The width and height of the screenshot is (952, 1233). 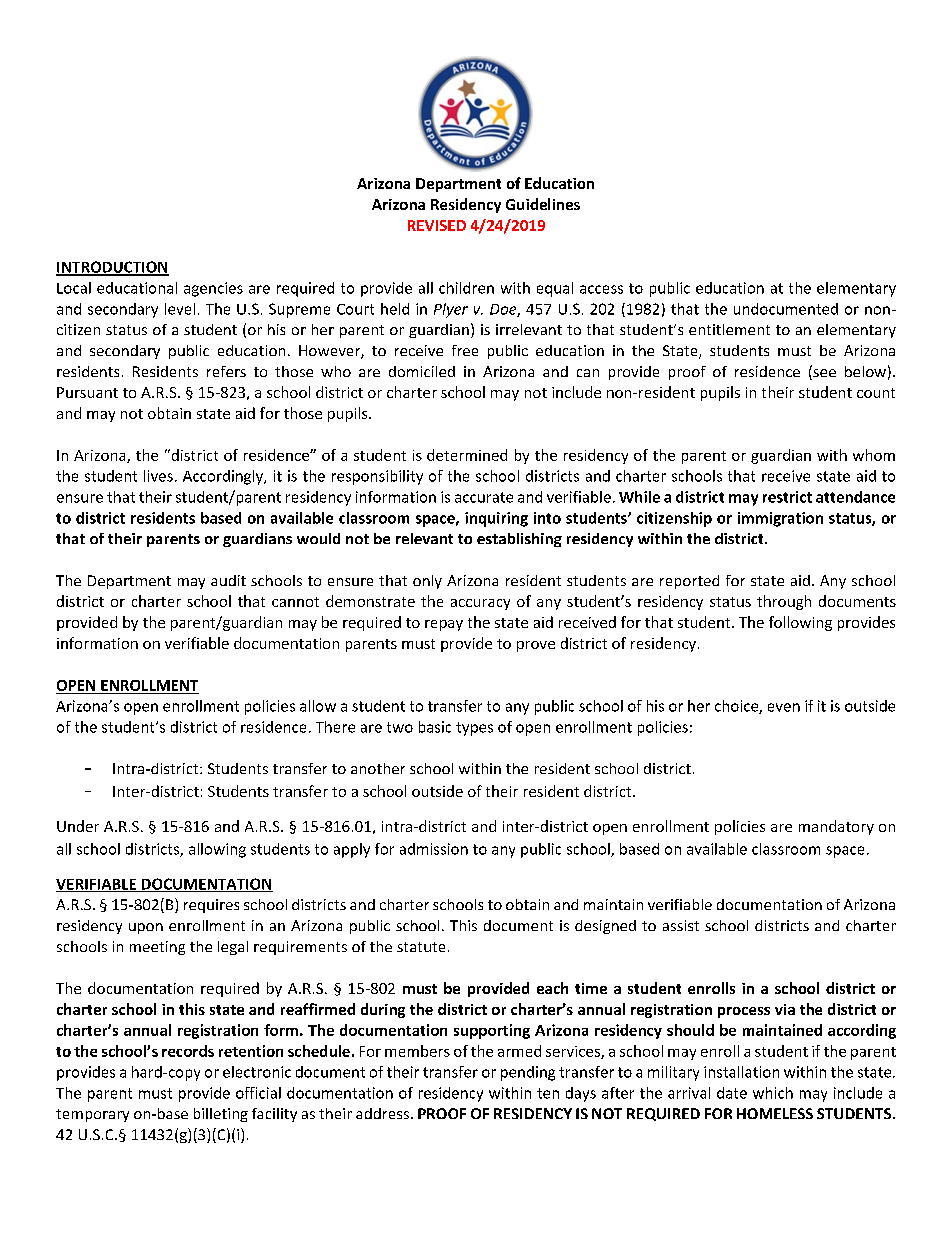 What do you see at coordinates (536, 646) in the screenshot?
I see `prove` at bounding box center [536, 646].
